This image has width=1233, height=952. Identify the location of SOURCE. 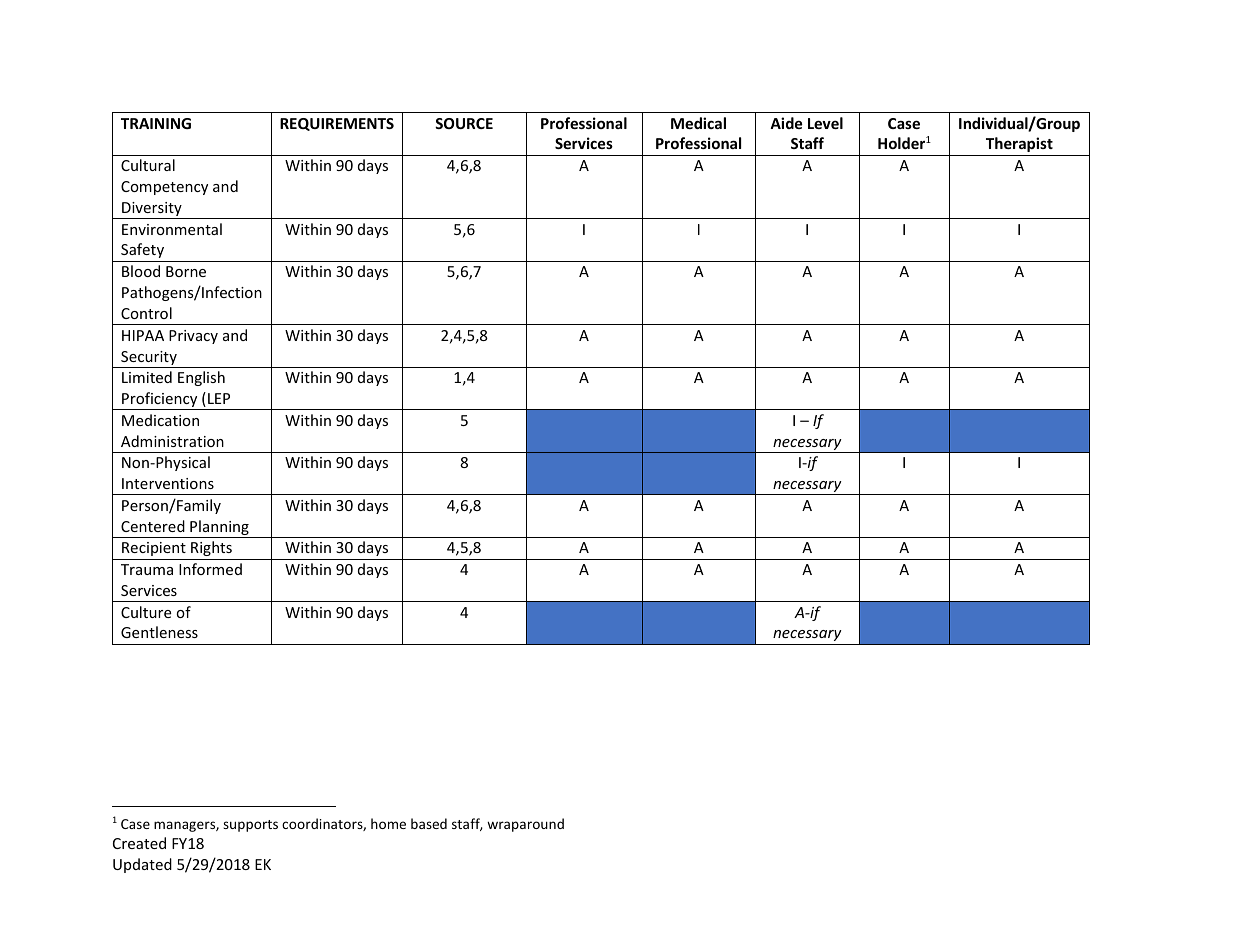
(464, 123).
